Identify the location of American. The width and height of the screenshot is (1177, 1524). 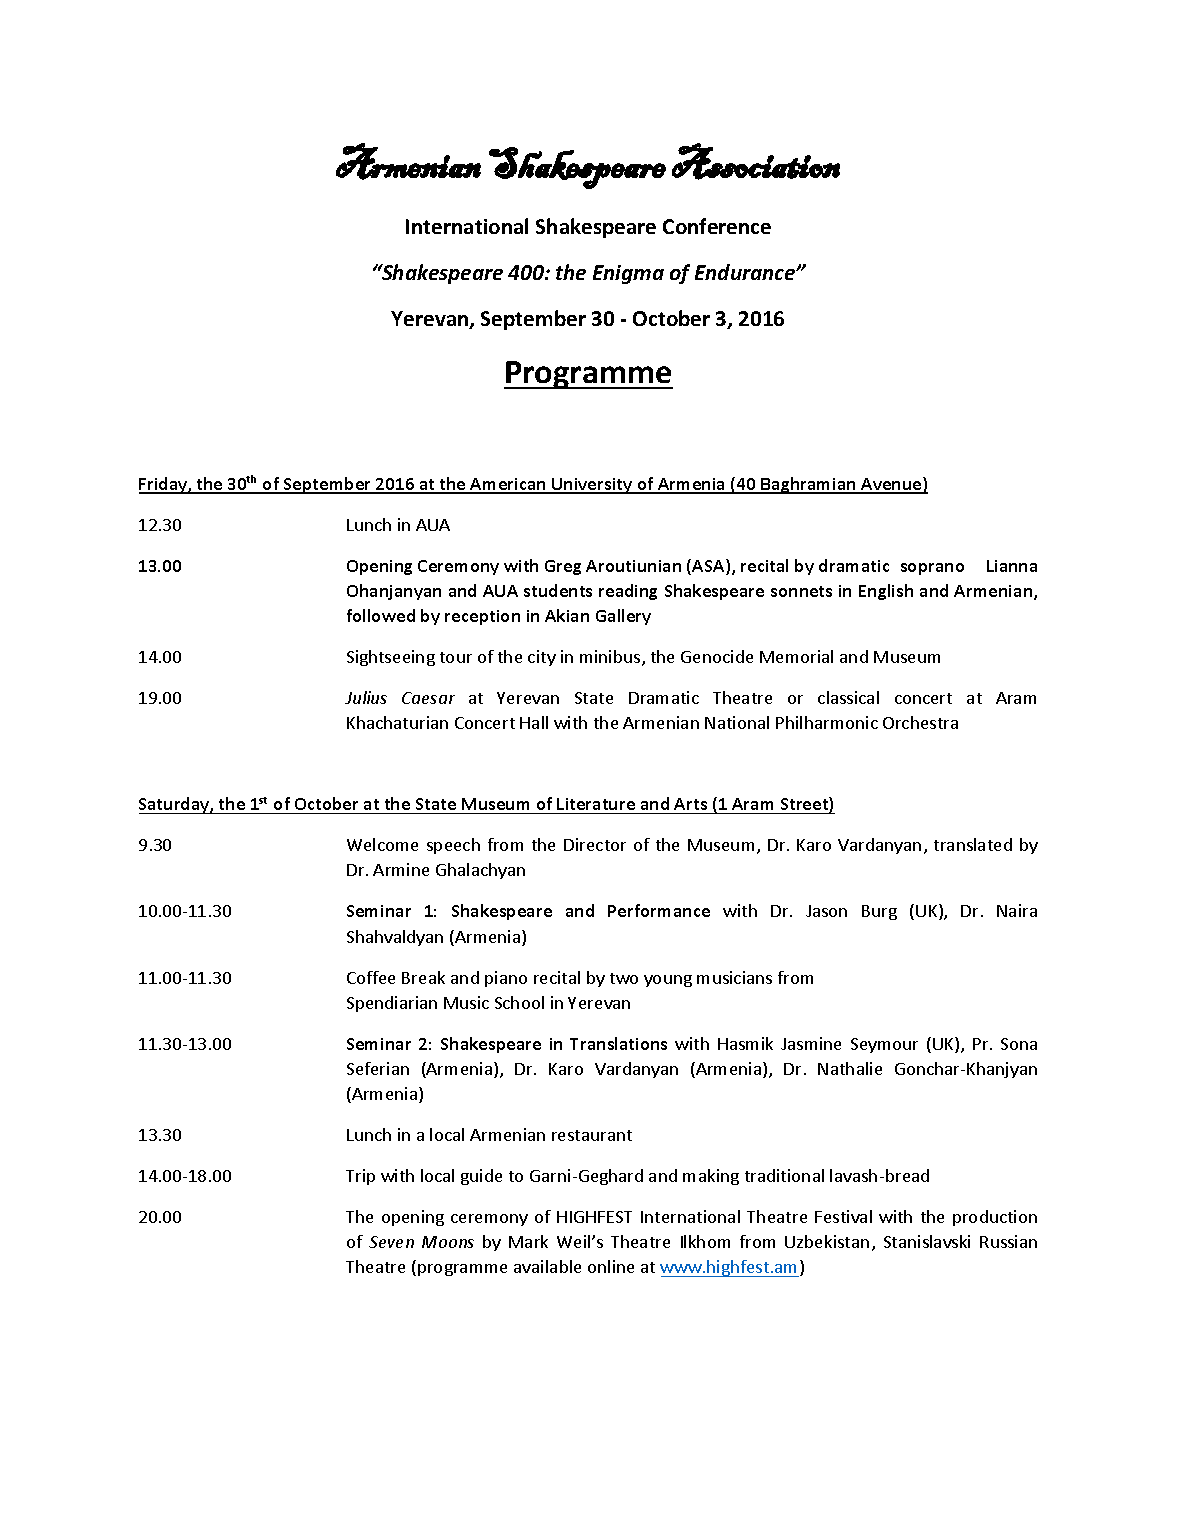
(508, 485).
